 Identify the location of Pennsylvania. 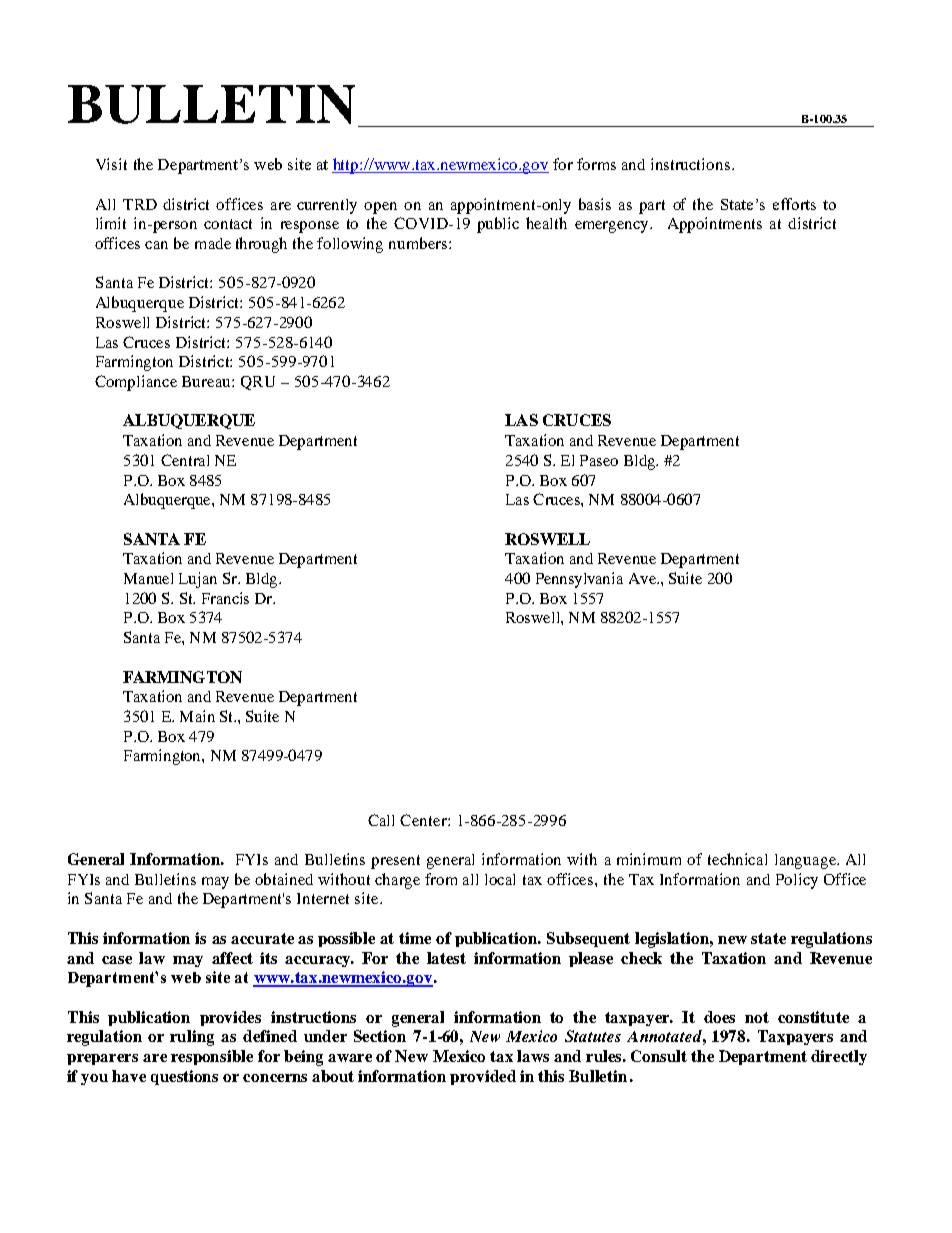
(579, 580).
